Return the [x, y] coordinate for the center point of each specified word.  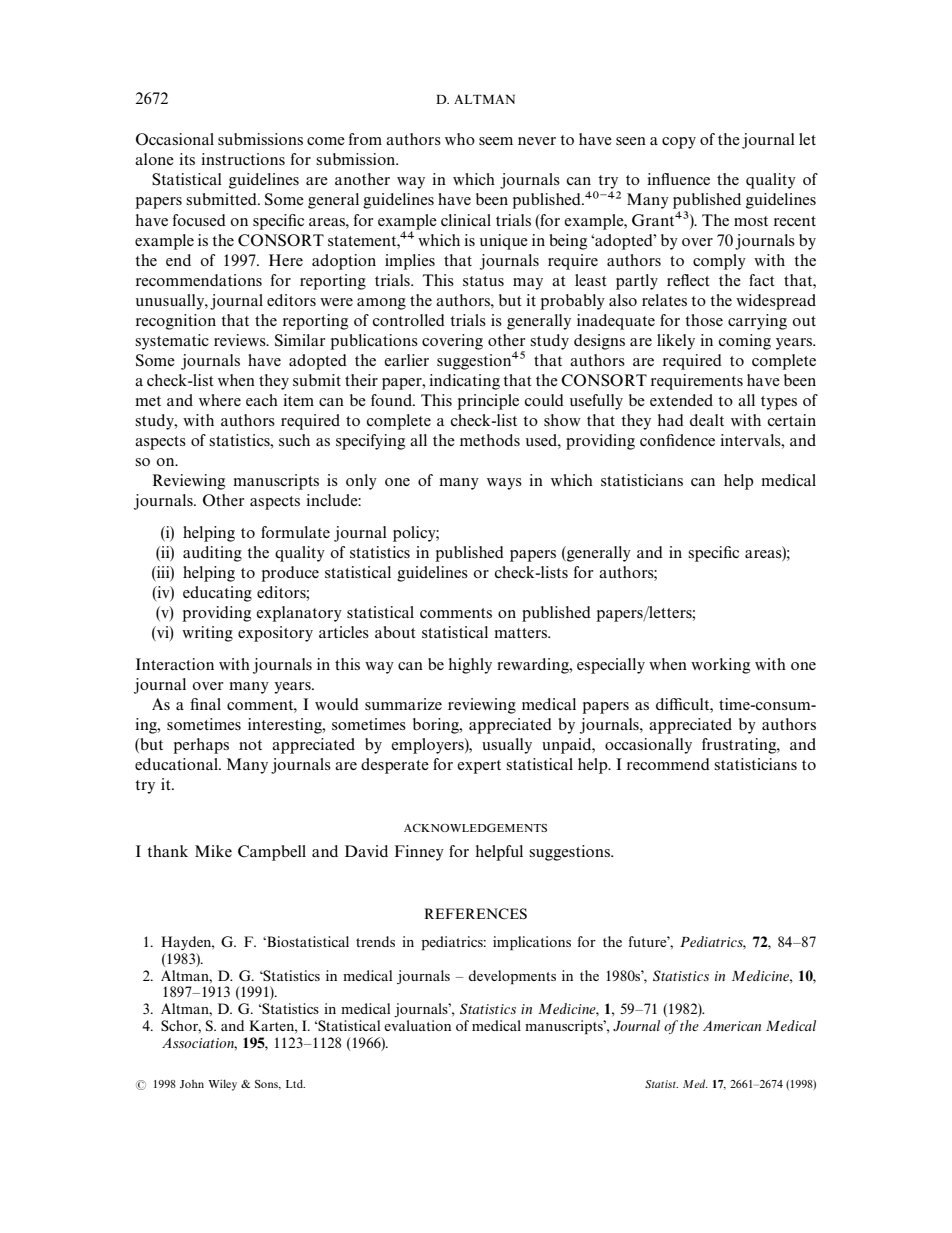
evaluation [417, 1025]
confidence [677, 440]
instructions [243, 159]
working [720, 666]
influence [678, 179]
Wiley [222, 1085]
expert [479, 767]
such [294, 440]
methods [490, 440]
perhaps [201, 746]
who [460, 139]
